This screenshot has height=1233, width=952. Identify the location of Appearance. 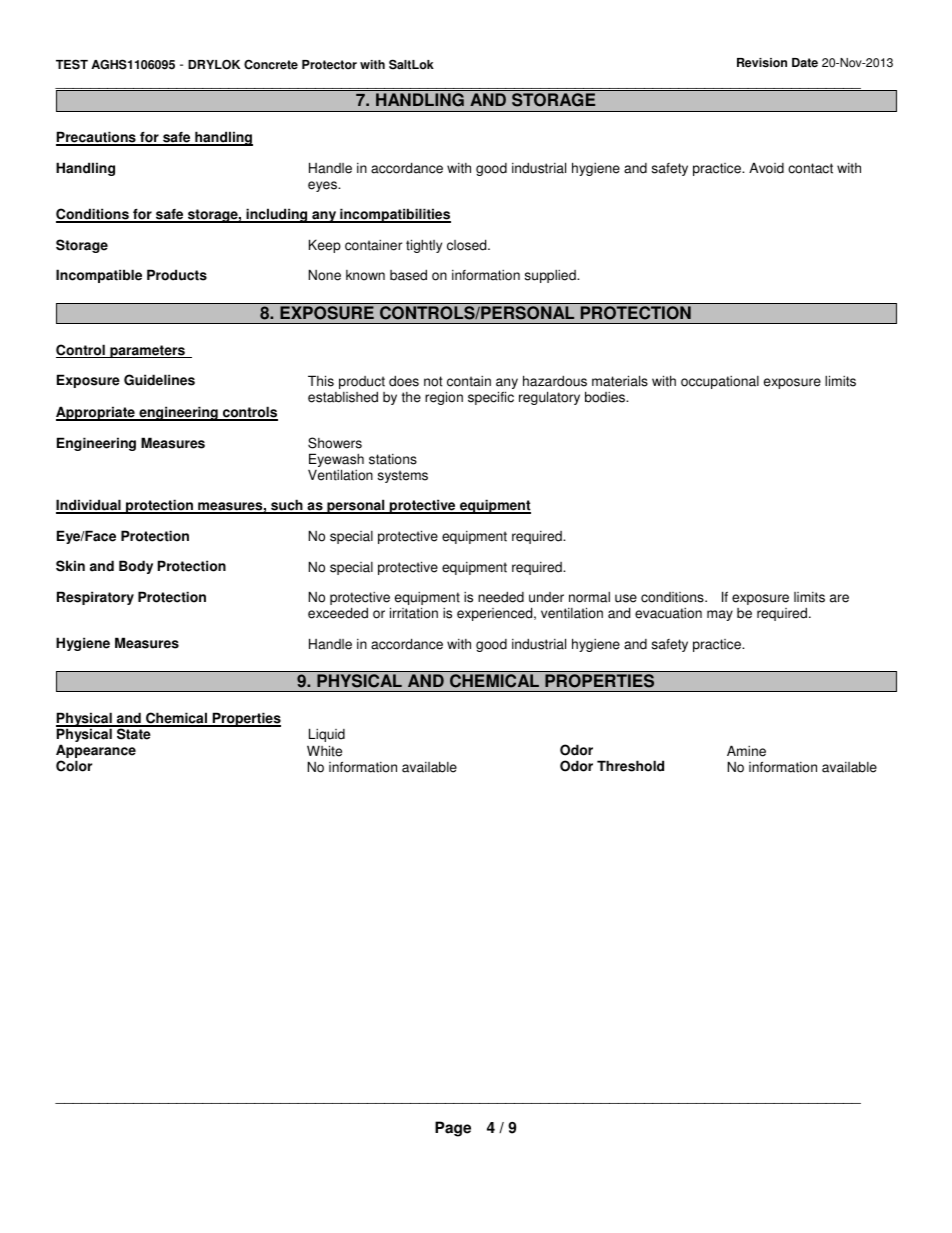
(96, 752).
